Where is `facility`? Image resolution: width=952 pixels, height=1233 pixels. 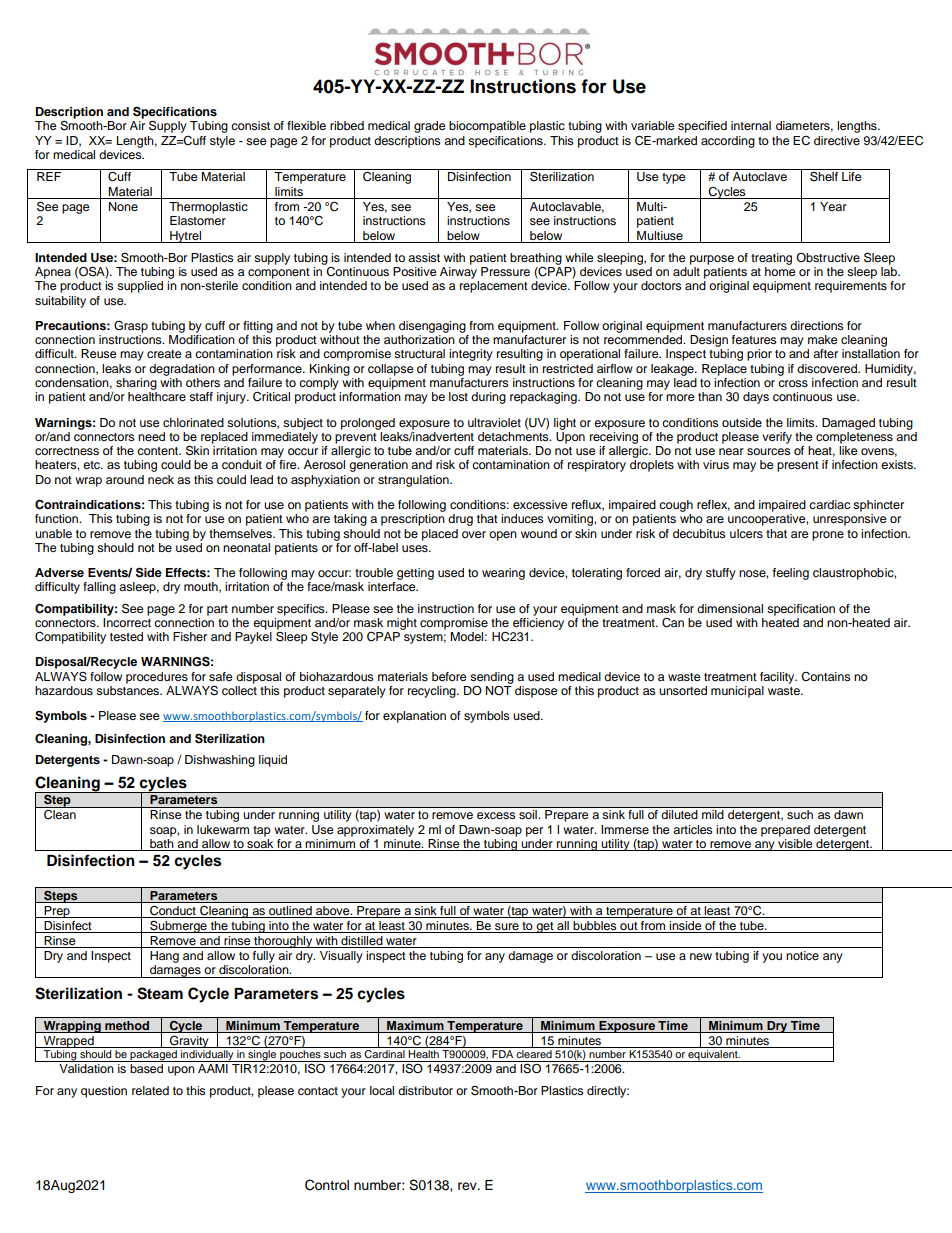
facility is located at coordinates (778, 678).
